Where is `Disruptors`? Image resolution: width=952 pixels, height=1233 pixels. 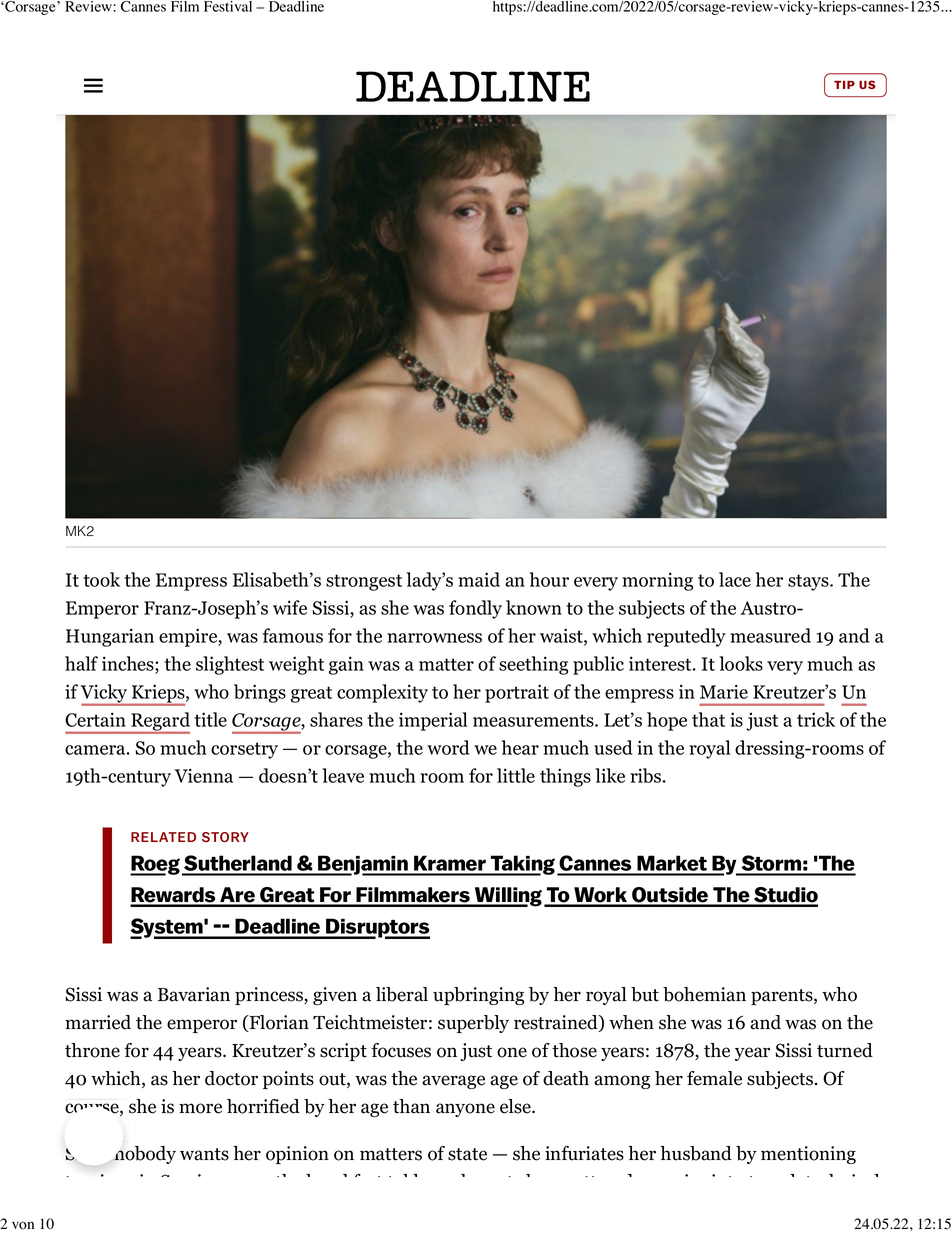
Disruptors is located at coordinates (377, 928).
